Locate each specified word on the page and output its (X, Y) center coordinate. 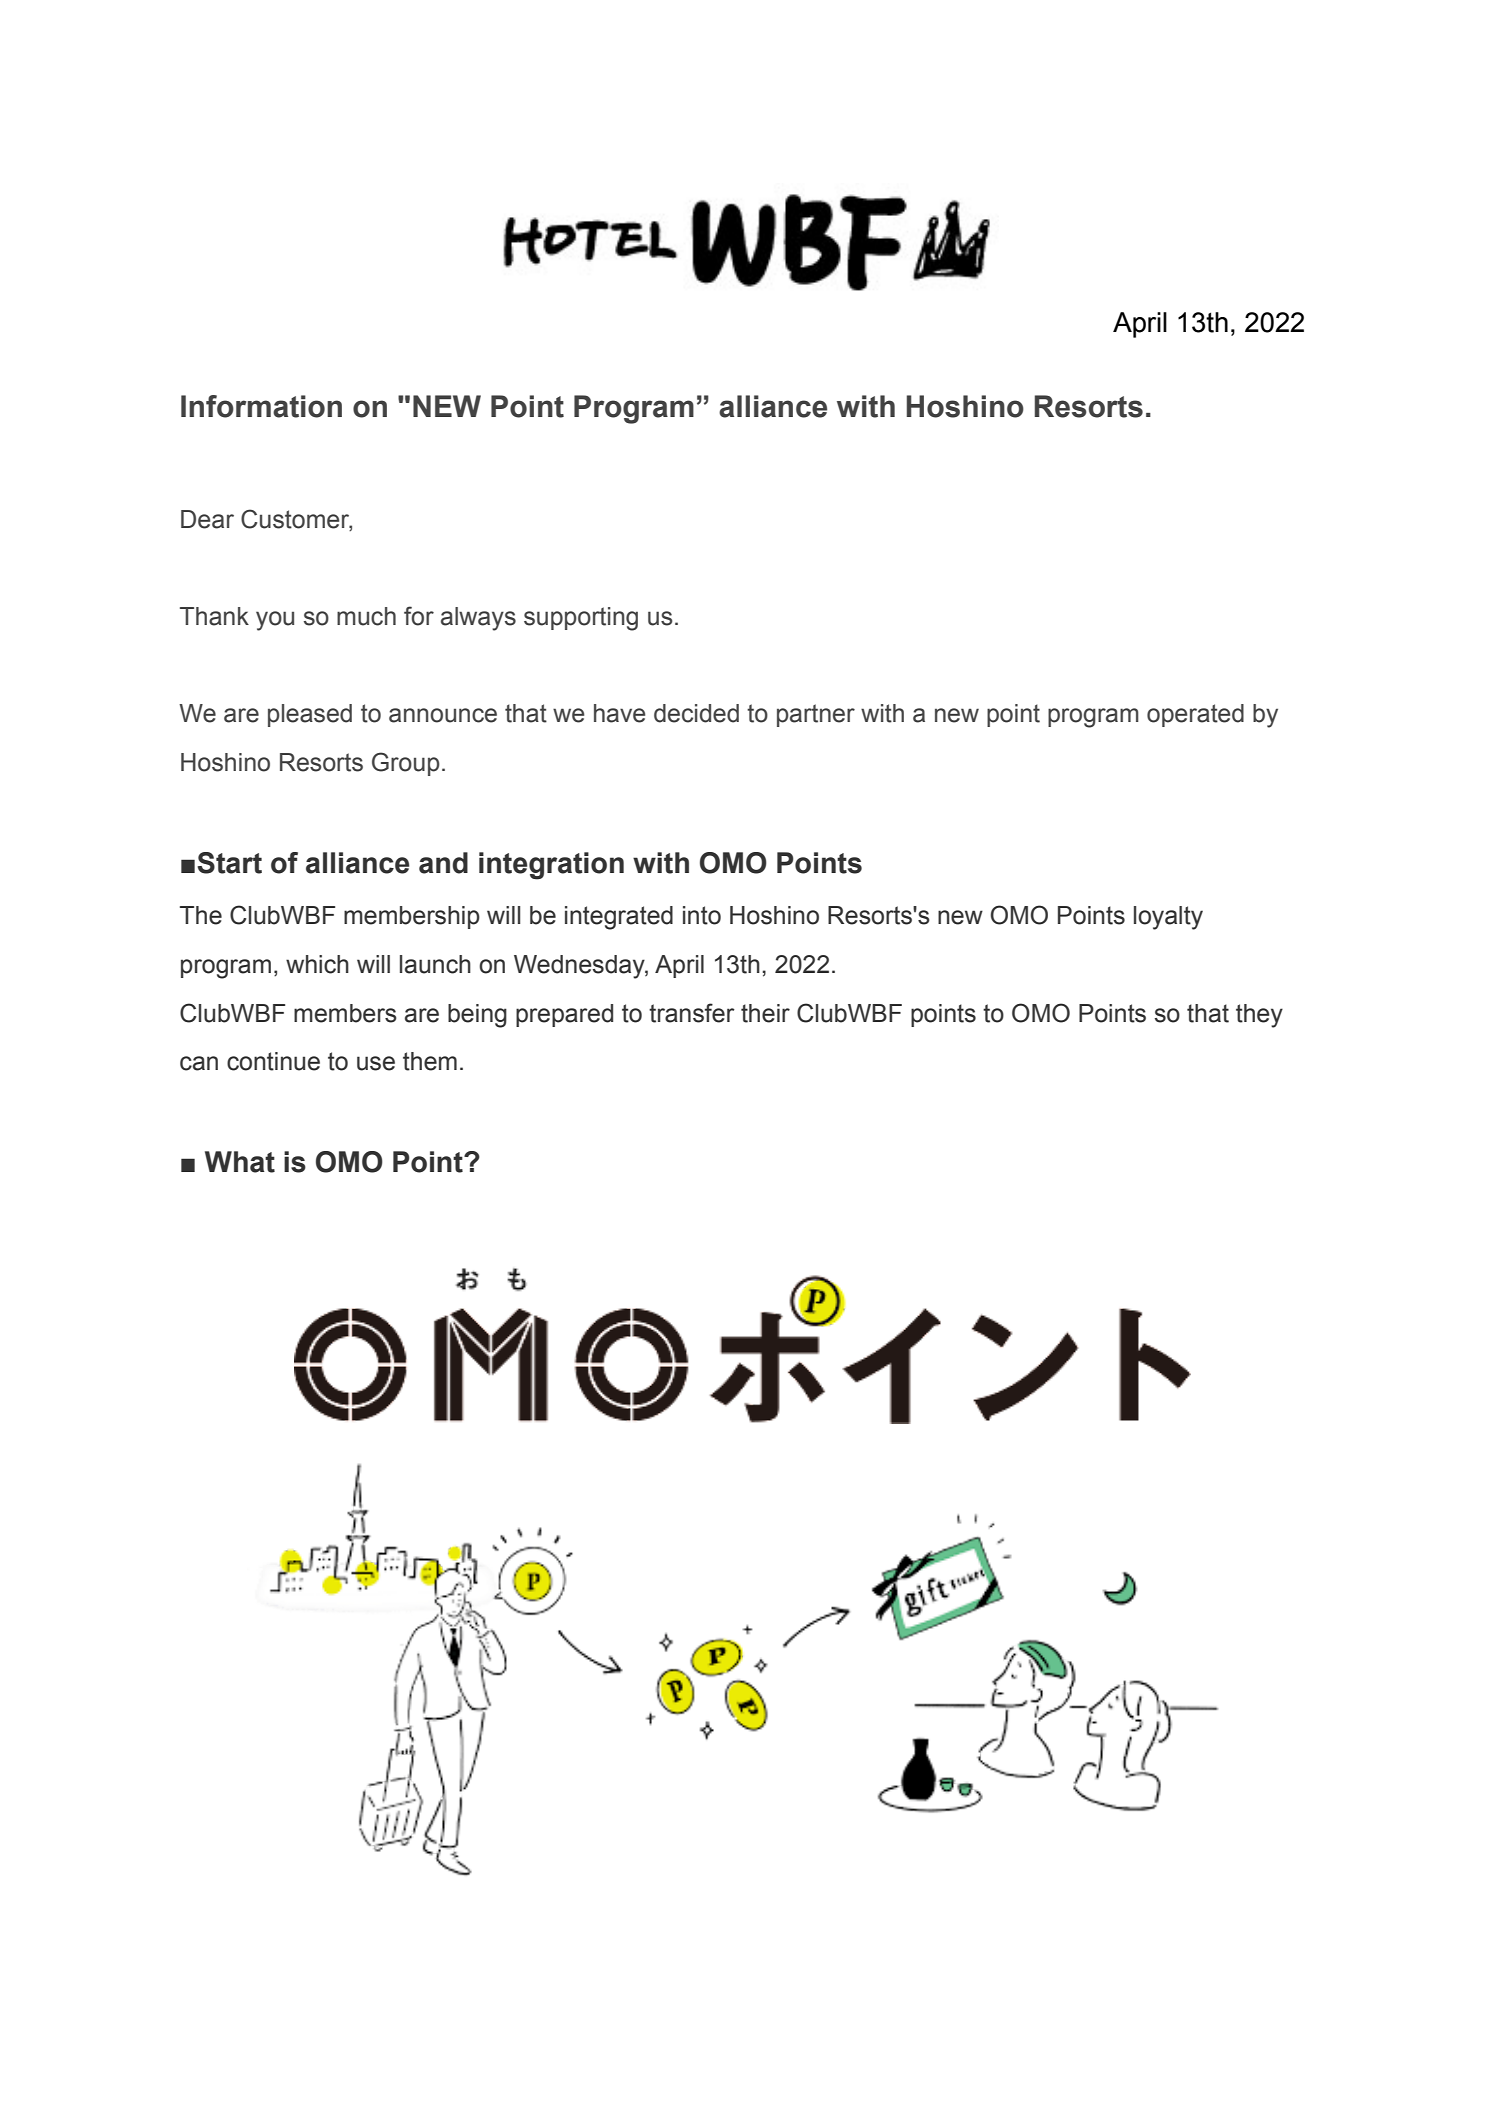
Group (406, 764)
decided (696, 713)
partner (816, 715)
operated (1195, 715)
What (240, 1162)
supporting (581, 619)
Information (261, 406)
